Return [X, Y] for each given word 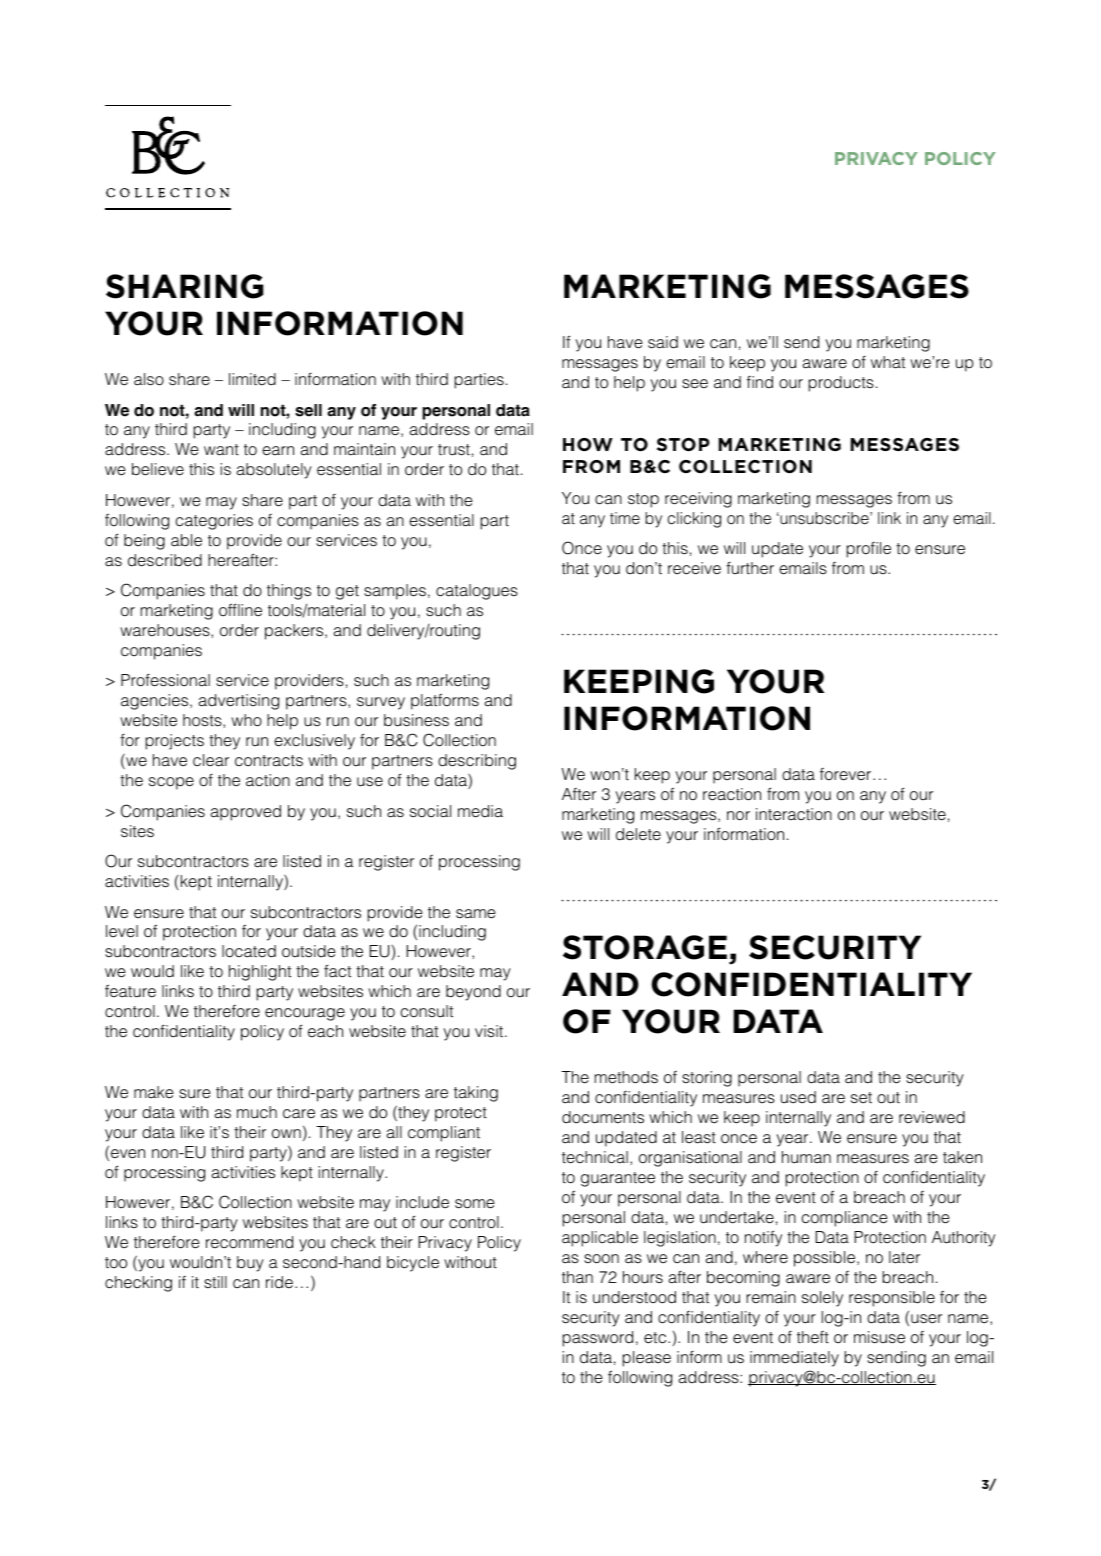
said [663, 342]
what [888, 362]
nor [738, 816]
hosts [203, 720]
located [249, 951]
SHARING [185, 286]
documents [603, 1117]
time [625, 518]
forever [847, 774]
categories [214, 522]
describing [477, 762]
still [215, 1282]
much [257, 1112]
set [861, 1097]
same [476, 914]
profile [869, 550]
